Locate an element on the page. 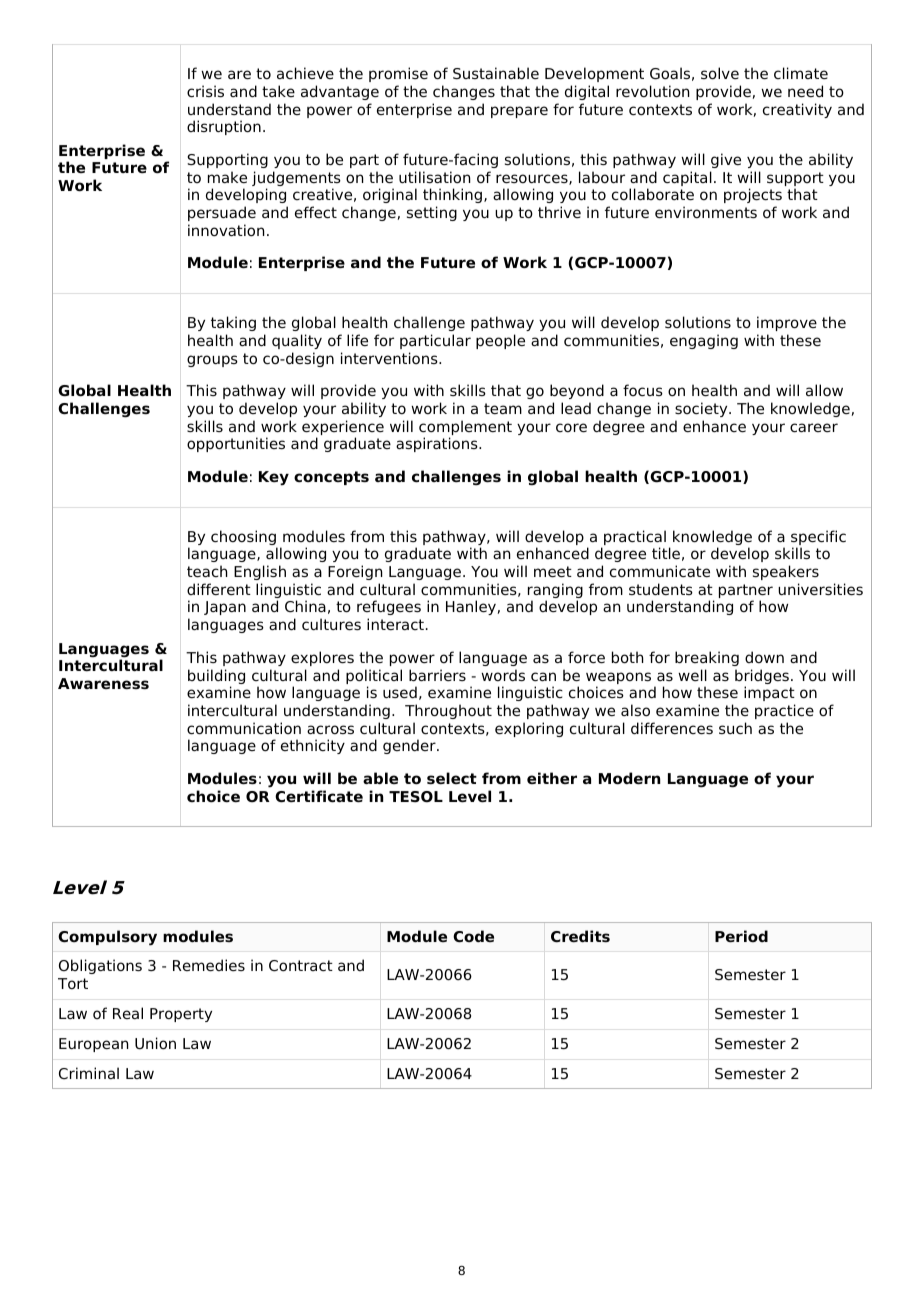 The image size is (924, 1308). society is located at coordinates (702, 409).
